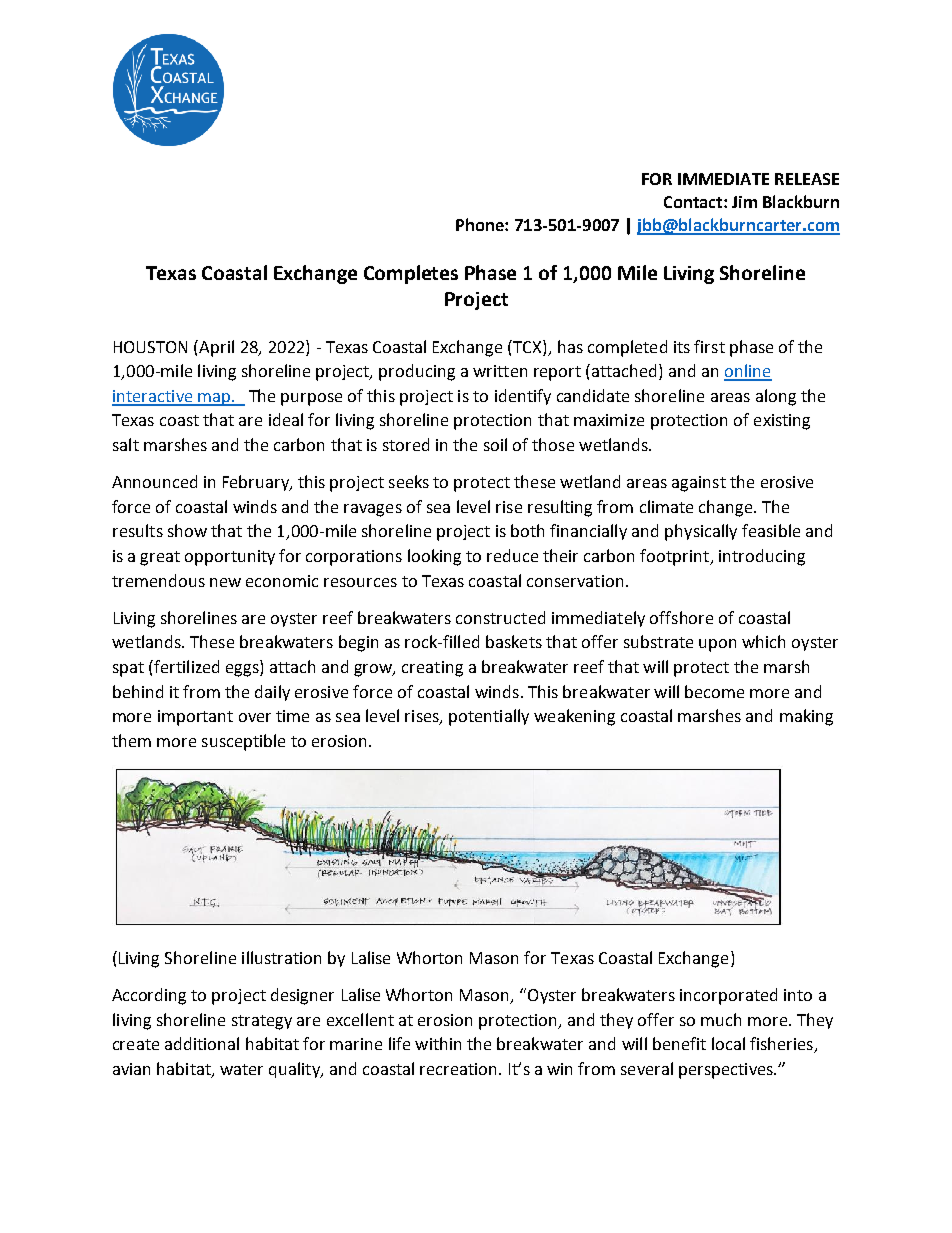  I want to click on upon, so click(717, 645).
